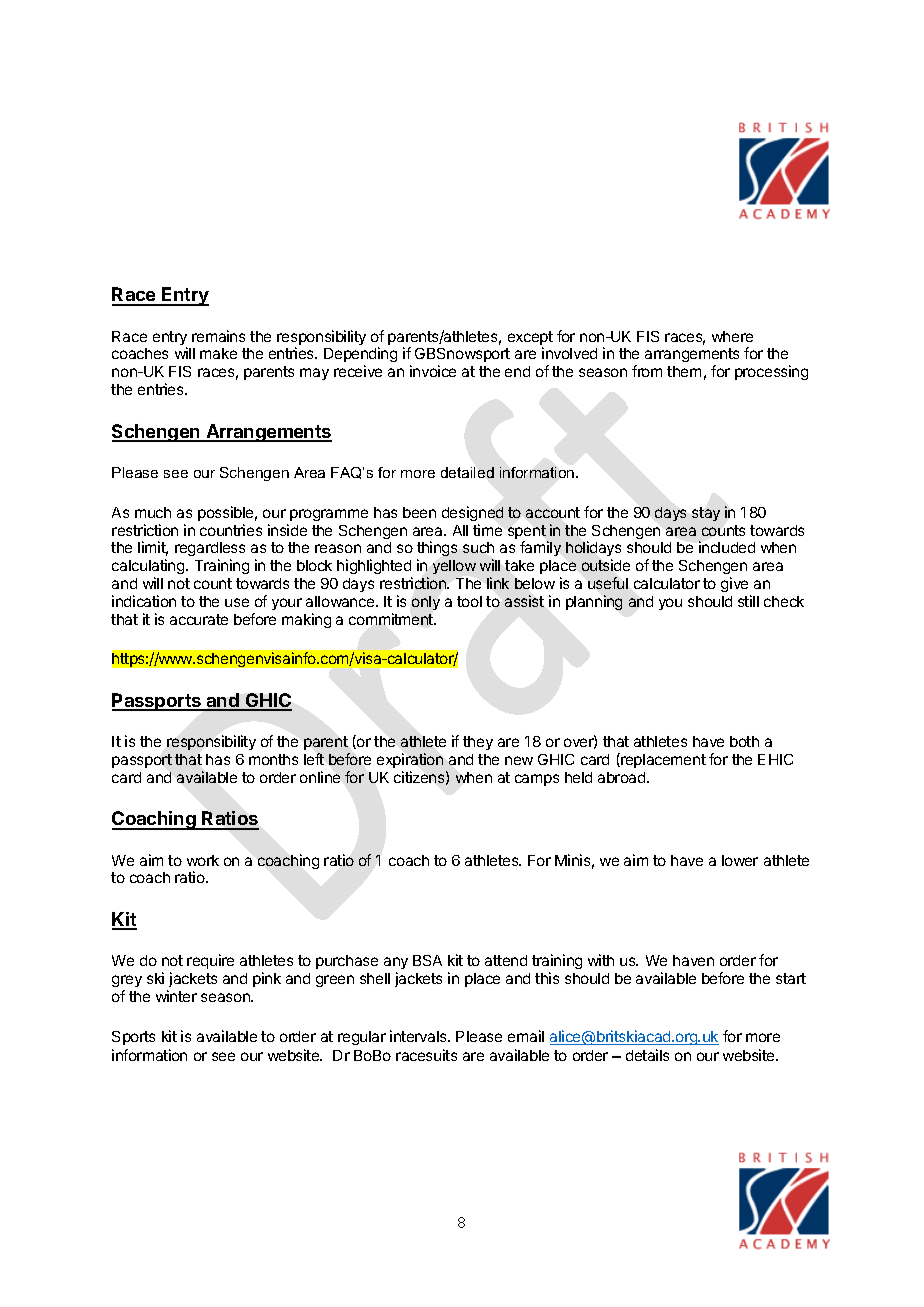  I want to click on lower, so click(740, 860).
